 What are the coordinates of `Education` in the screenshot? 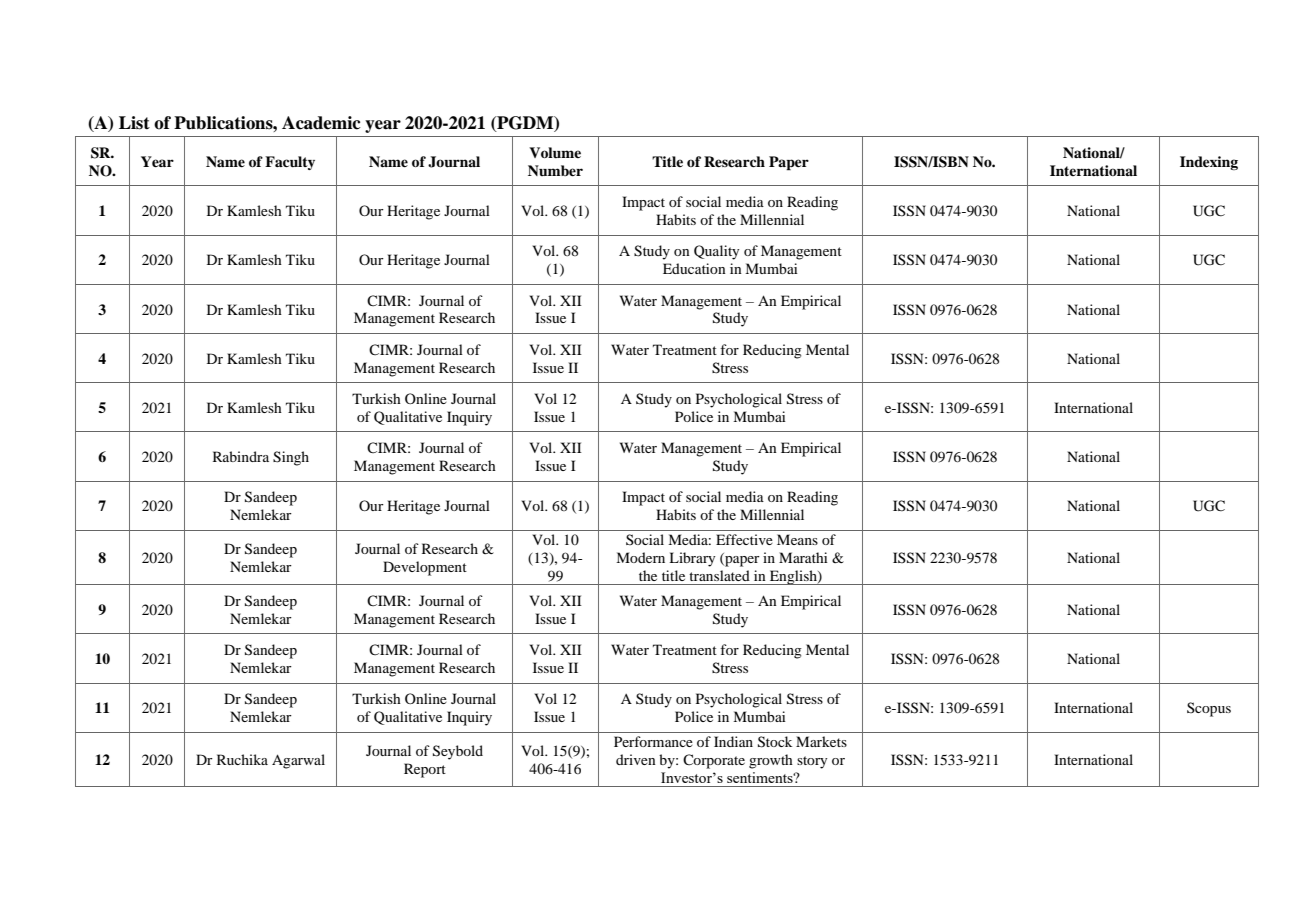 It's located at (694, 268).
